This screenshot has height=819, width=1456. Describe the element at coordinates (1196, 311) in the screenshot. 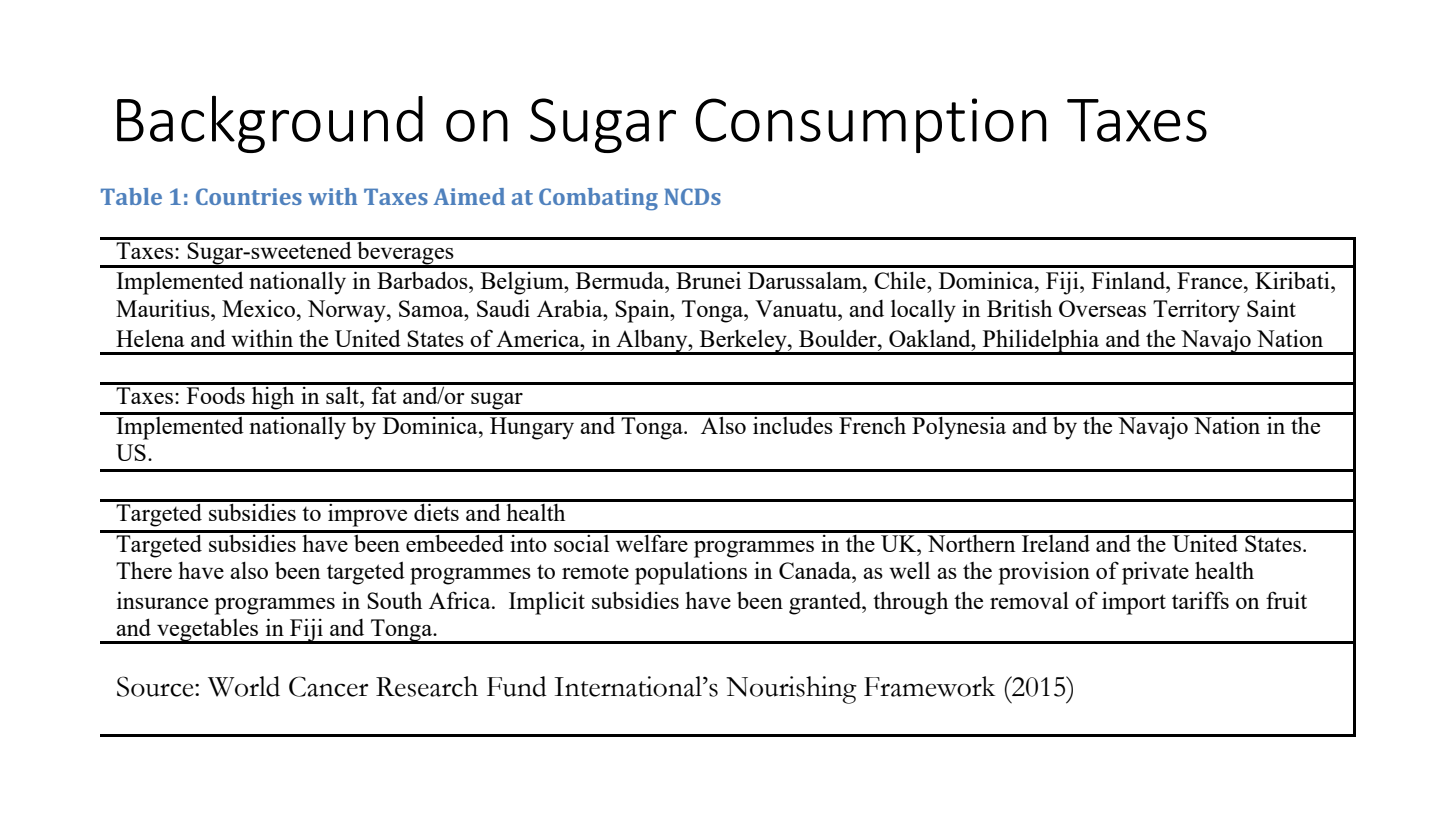

I see `Territory` at that location.
